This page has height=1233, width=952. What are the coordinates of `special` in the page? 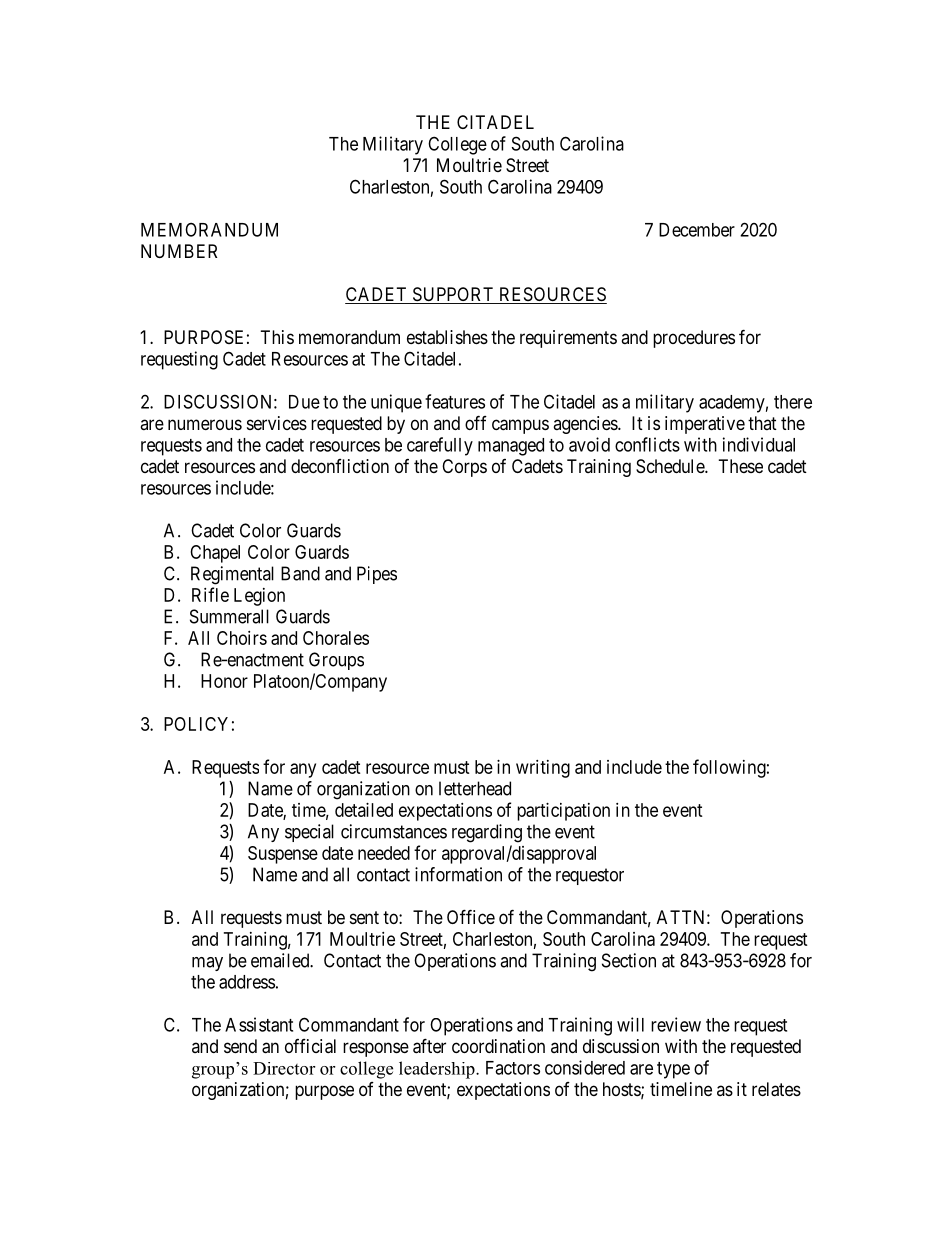 It's located at (309, 833).
